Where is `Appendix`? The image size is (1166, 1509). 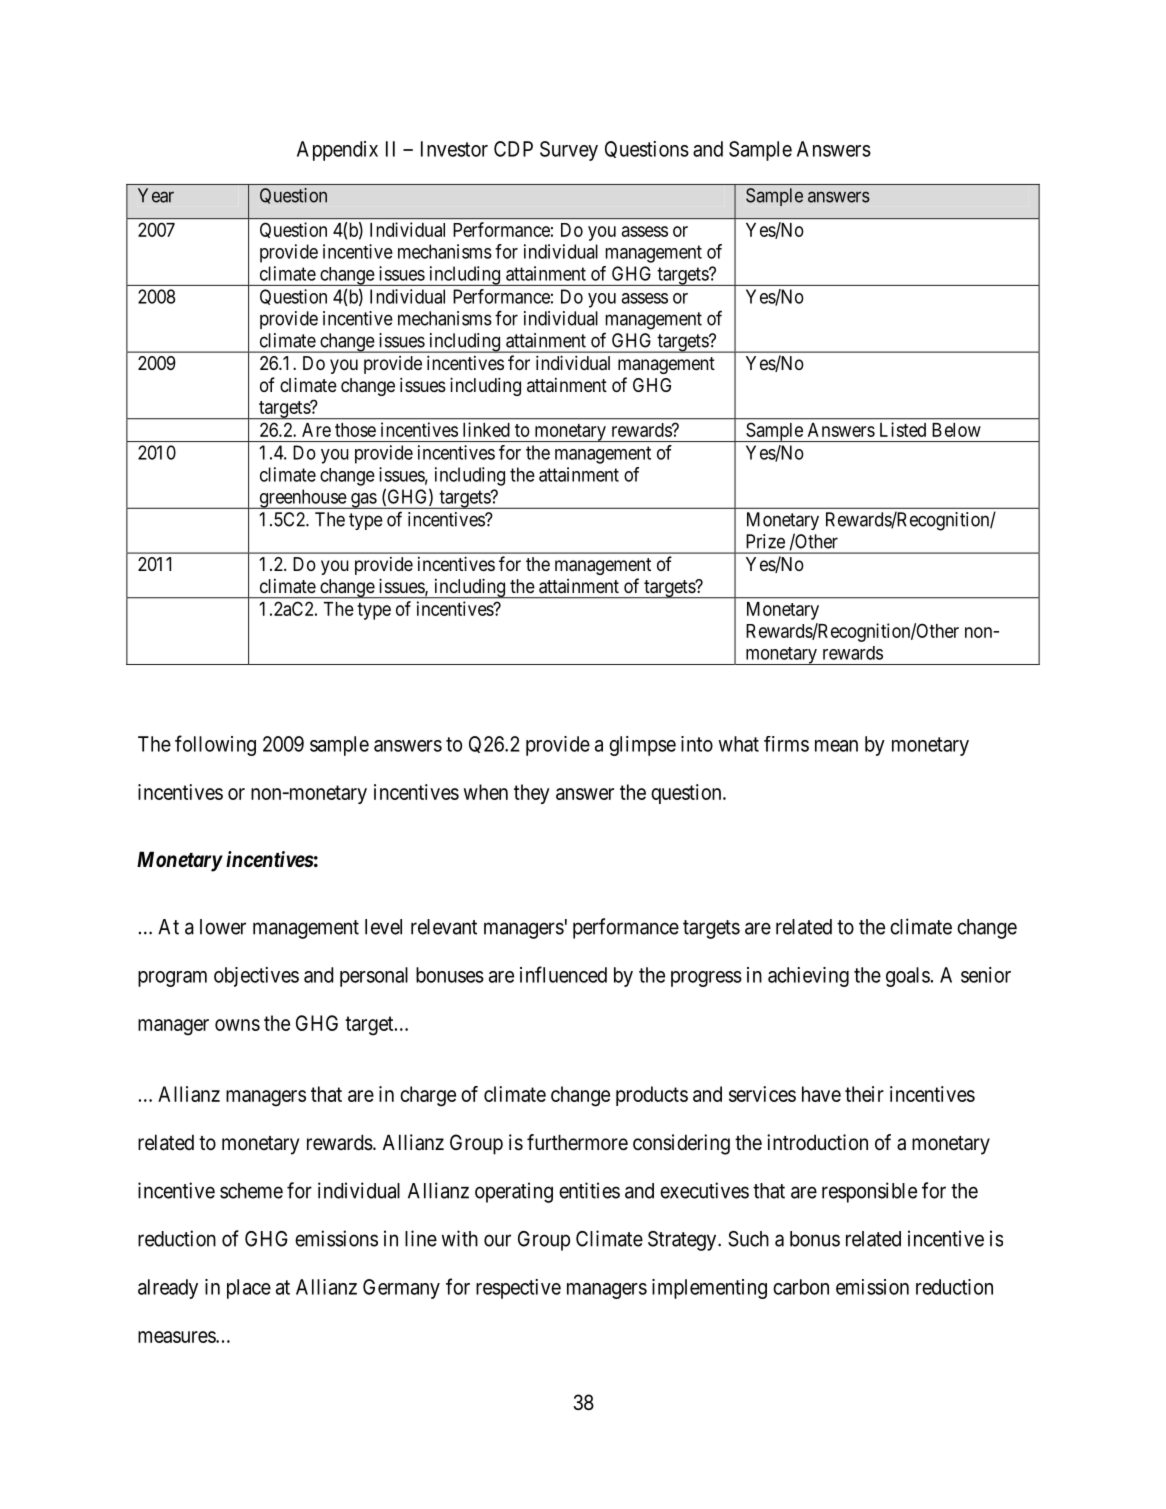
Appendix is located at coordinates (337, 151).
